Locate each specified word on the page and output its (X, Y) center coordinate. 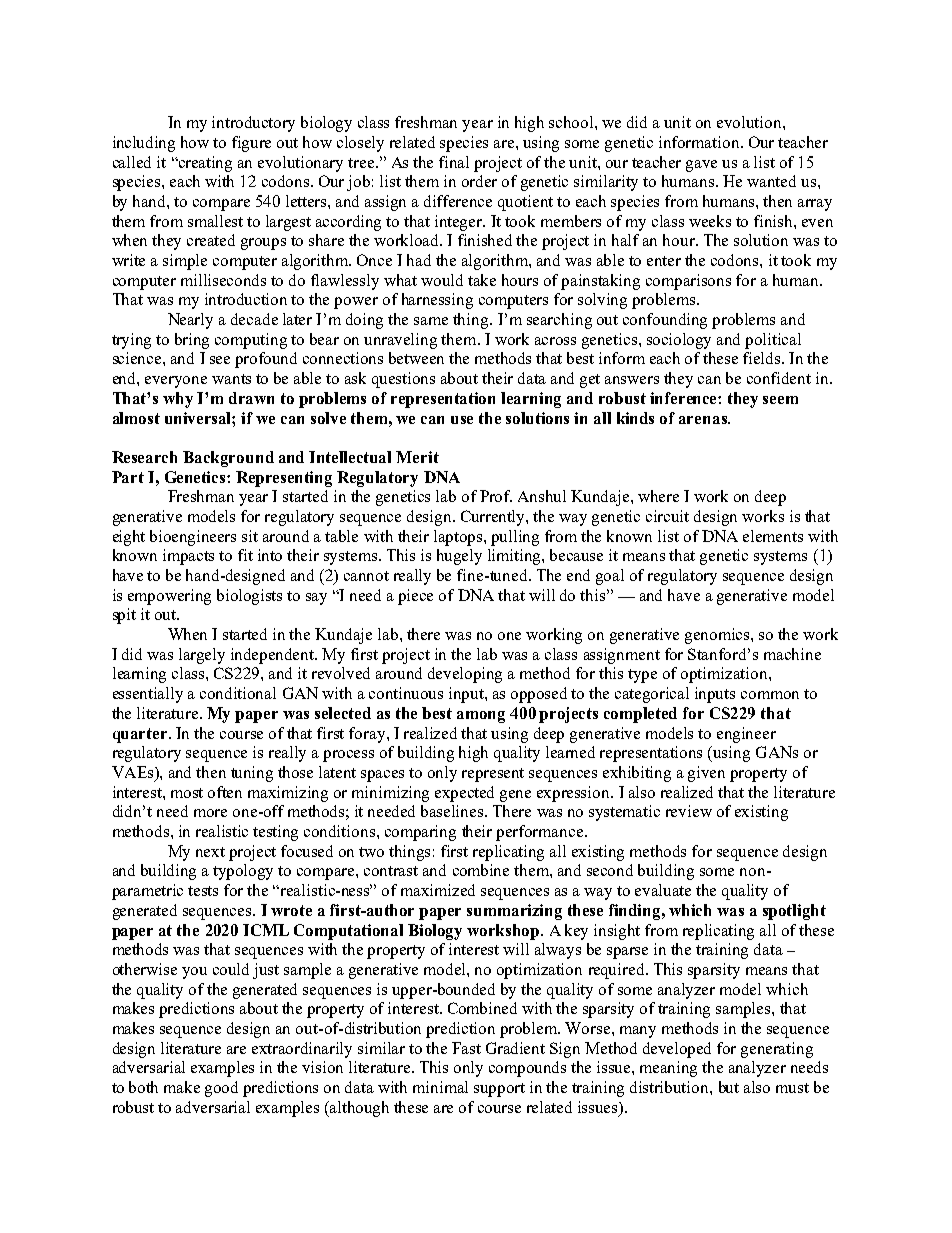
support (499, 1090)
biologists (249, 597)
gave (701, 166)
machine (792, 654)
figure (251, 144)
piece (415, 597)
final (454, 162)
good (221, 1089)
